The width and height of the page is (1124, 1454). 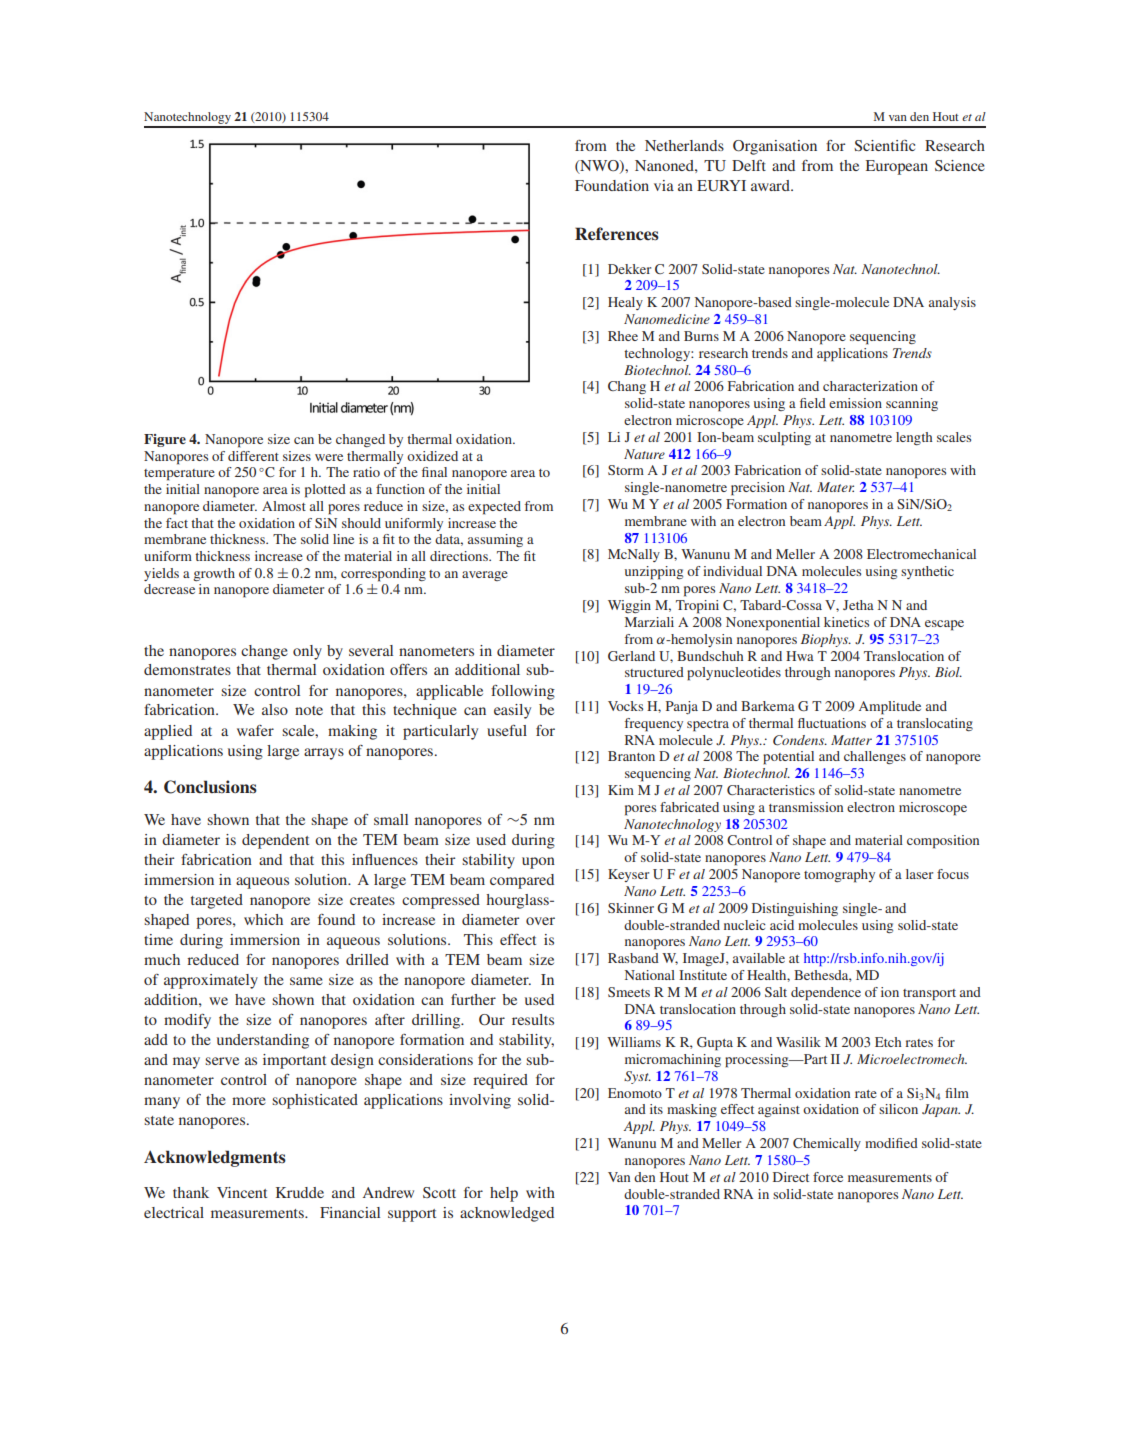 What do you see at coordinates (523, 692) in the page?
I see `following` at bounding box center [523, 692].
